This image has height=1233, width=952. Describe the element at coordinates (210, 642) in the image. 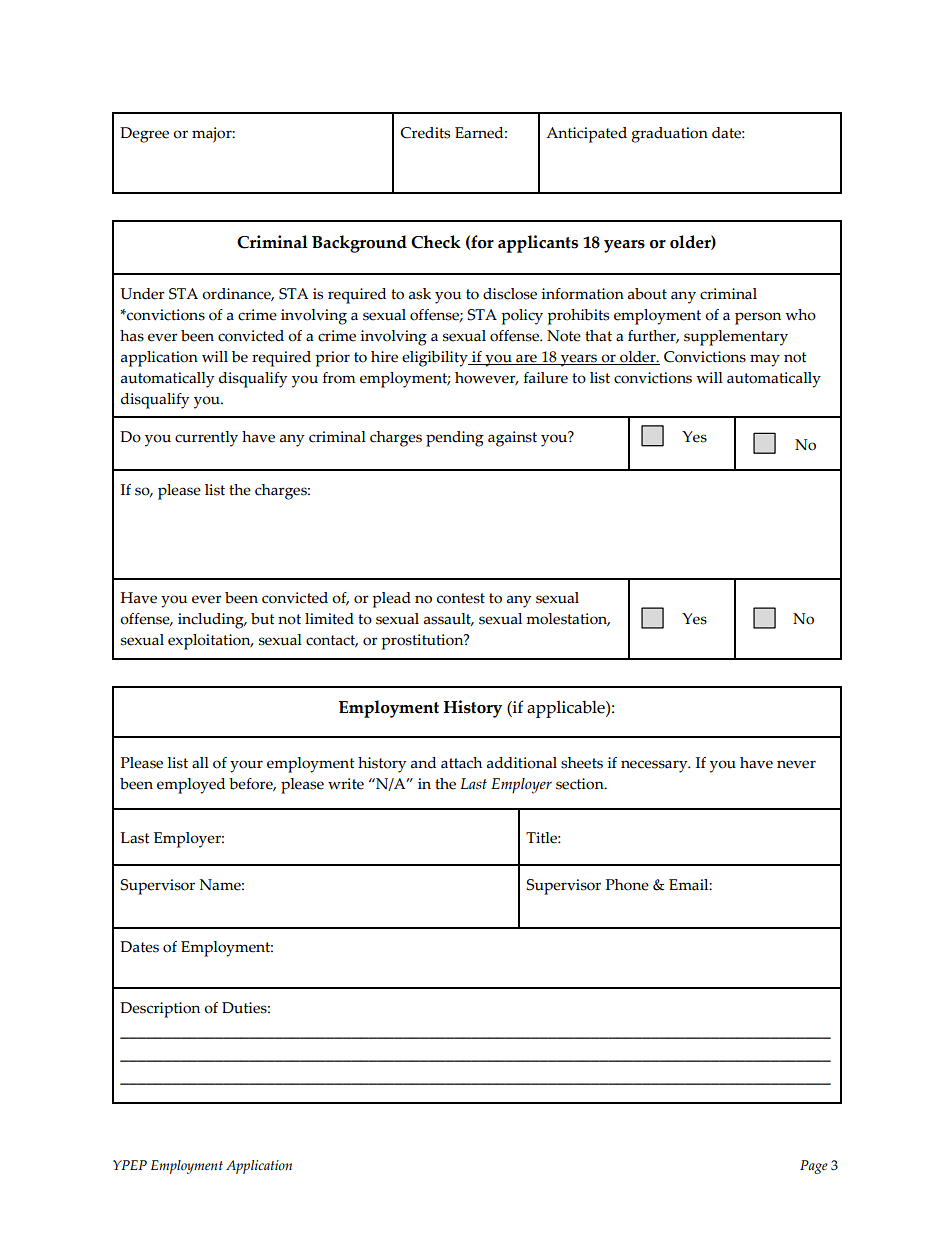

I see `exploitation` at that location.
